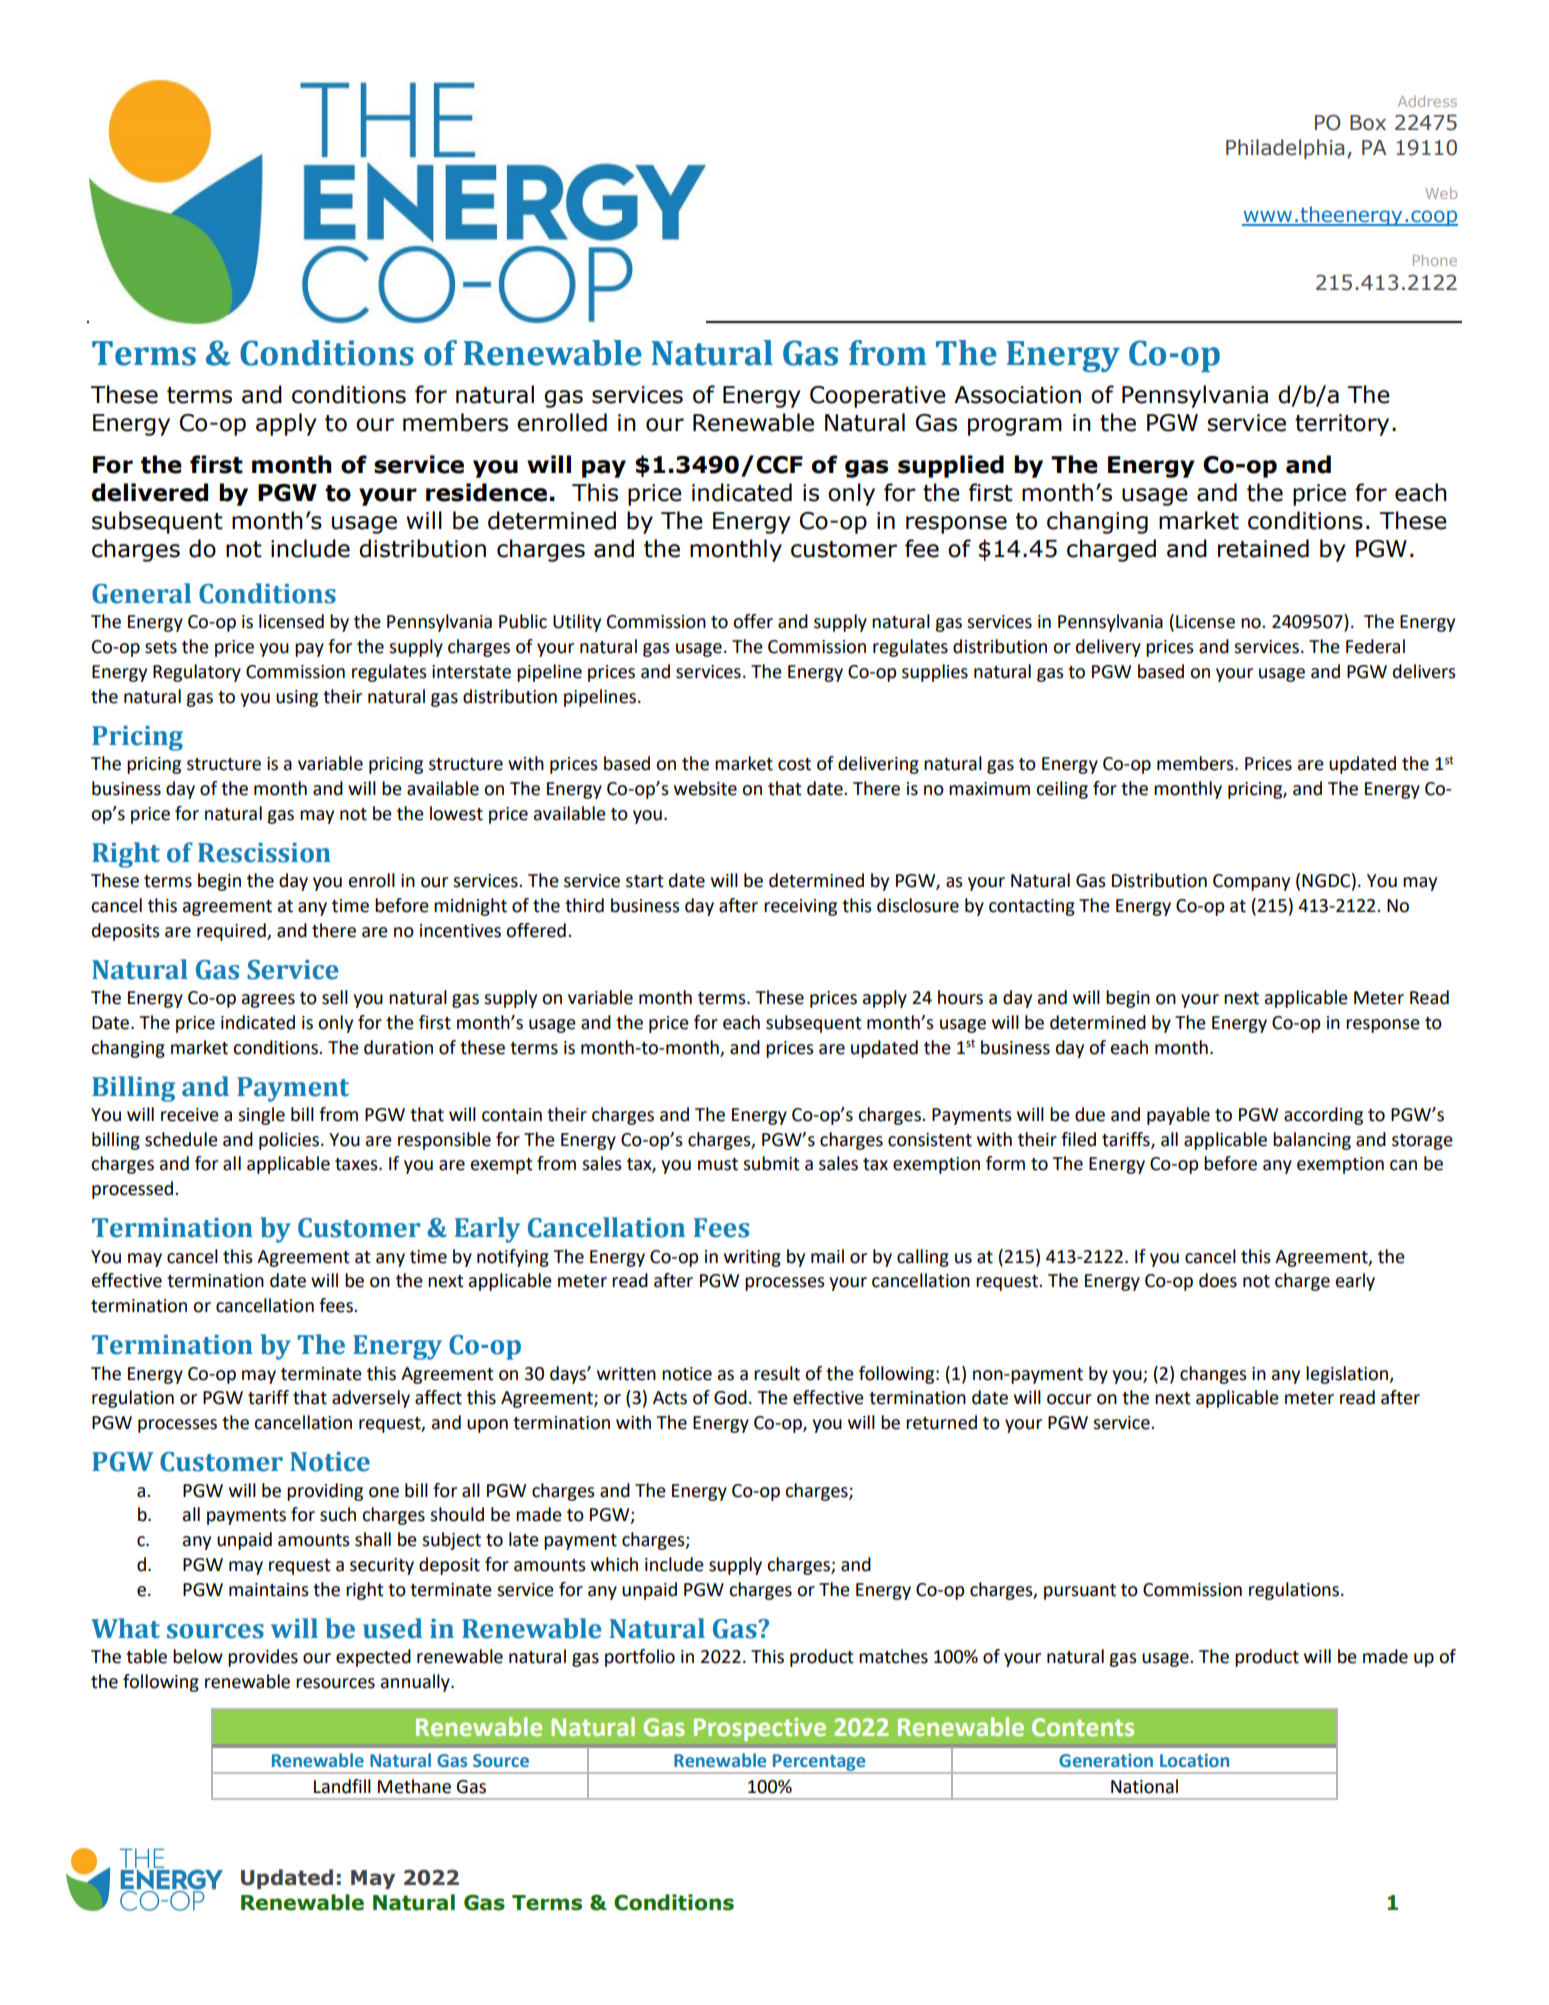 The height and width of the page is (2005, 1549). I want to click on changes, so click(1213, 1375).
